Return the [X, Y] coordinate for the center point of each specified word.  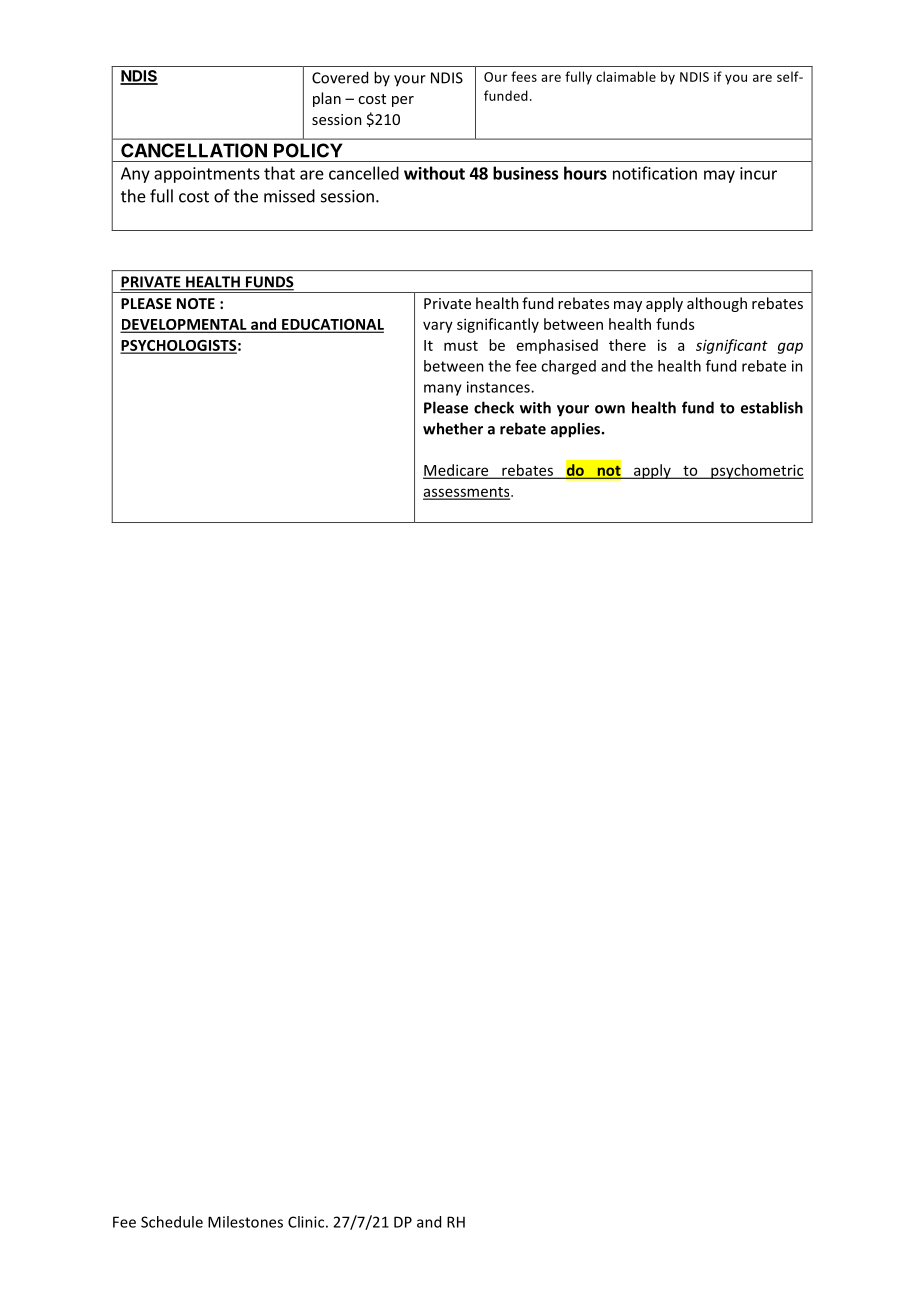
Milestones [245, 1222]
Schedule [172, 1222]
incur [758, 173]
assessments [467, 493]
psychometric [756, 471]
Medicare [457, 471]
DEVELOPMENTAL [185, 325]
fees [524, 76]
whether [453, 428]
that [279, 173]
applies [577, 430]
